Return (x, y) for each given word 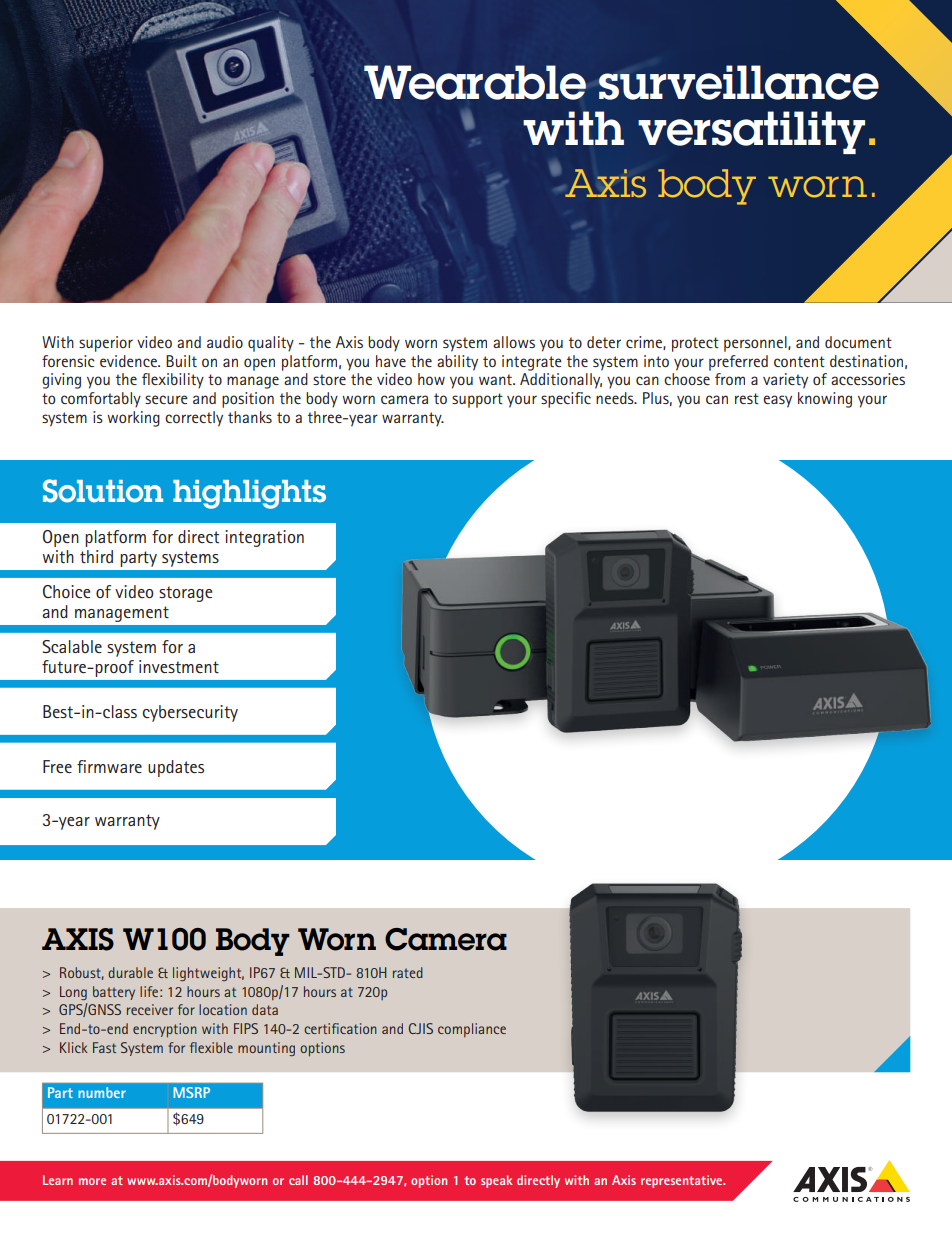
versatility (751, 132)
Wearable (475, 82)
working (133, 419)
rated (408, 972)
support (477, 400)
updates (176, 768)
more (92, 1181)
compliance (472, 1030)
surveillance (738, 82)
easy (777, 401)
